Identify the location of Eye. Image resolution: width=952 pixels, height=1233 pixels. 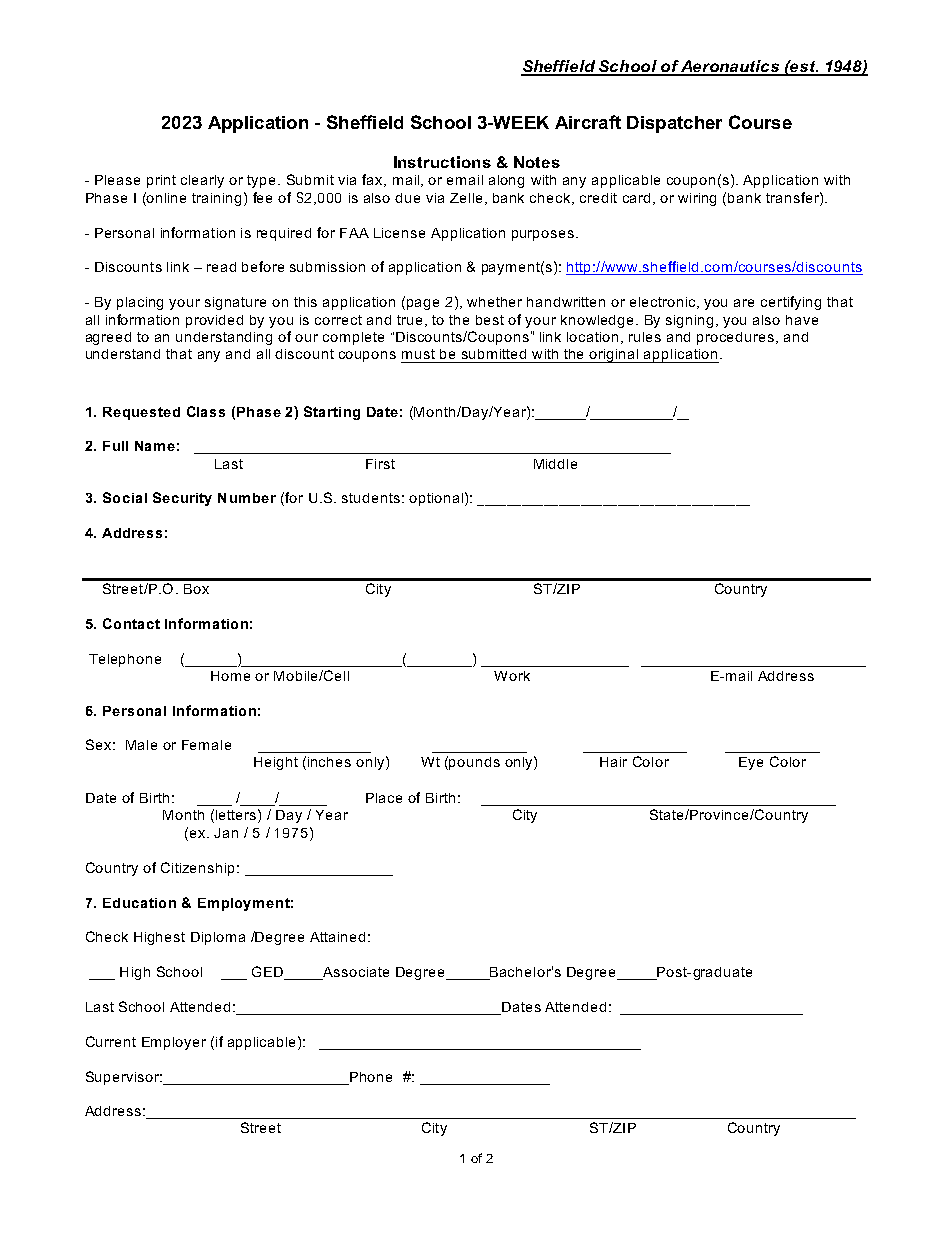
(751, 763).
